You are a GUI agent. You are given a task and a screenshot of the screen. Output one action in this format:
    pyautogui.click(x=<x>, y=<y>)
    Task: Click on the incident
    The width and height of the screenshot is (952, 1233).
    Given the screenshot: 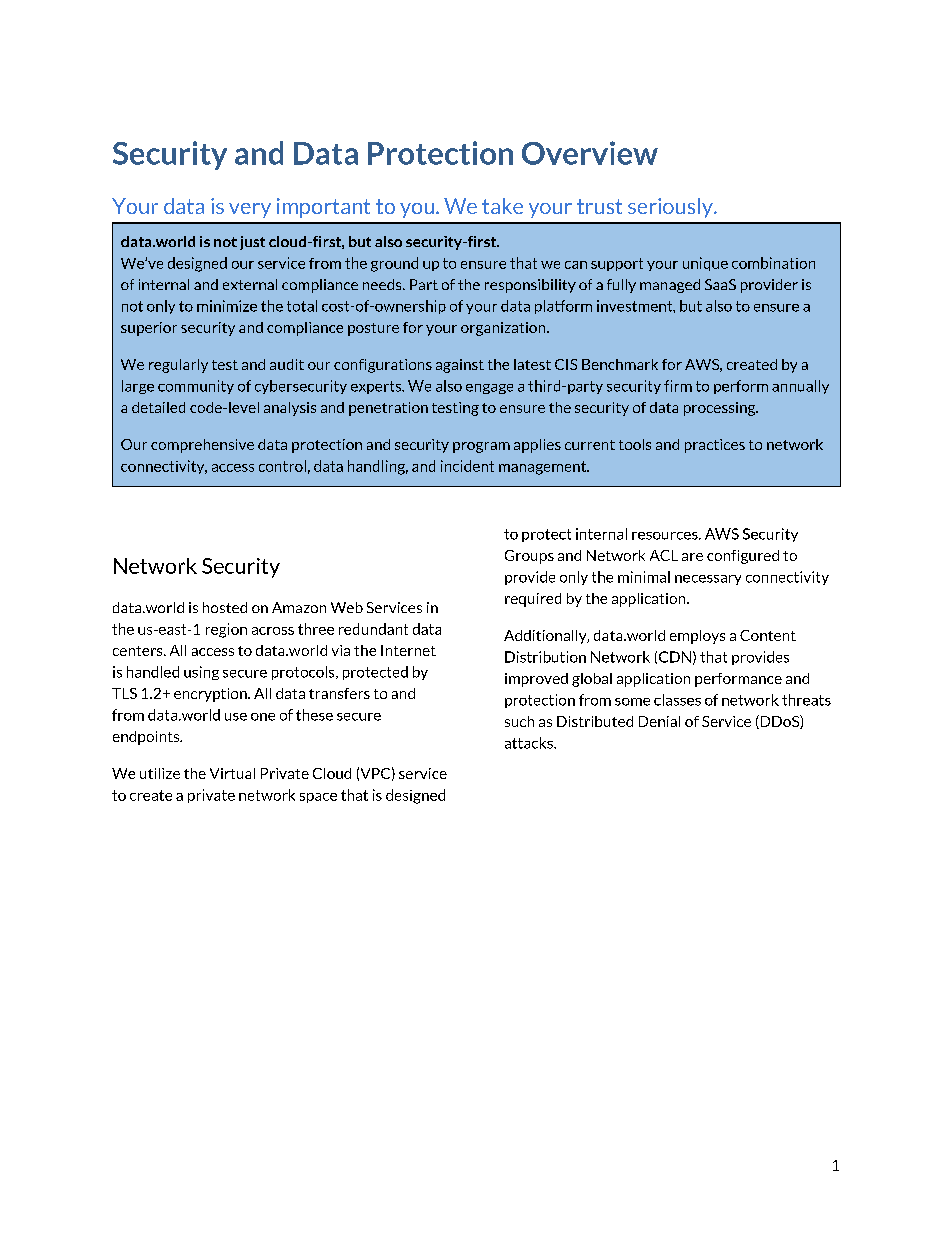 What is the action you would take?
    pyautogui.click(x=467, y=466)
